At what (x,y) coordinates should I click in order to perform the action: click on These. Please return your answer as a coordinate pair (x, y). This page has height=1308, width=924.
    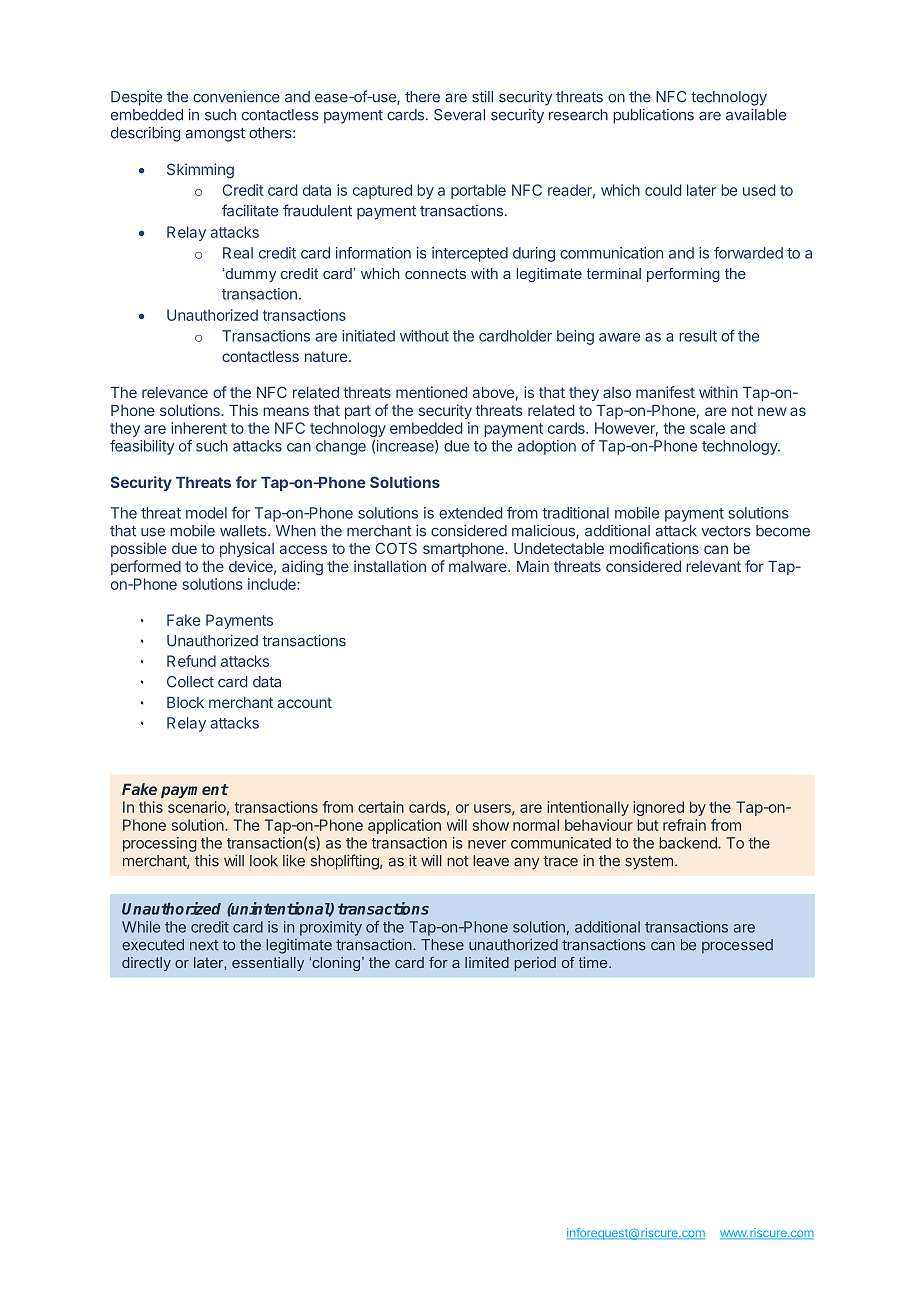
    Looking at the image, I should click on (442, 945).
